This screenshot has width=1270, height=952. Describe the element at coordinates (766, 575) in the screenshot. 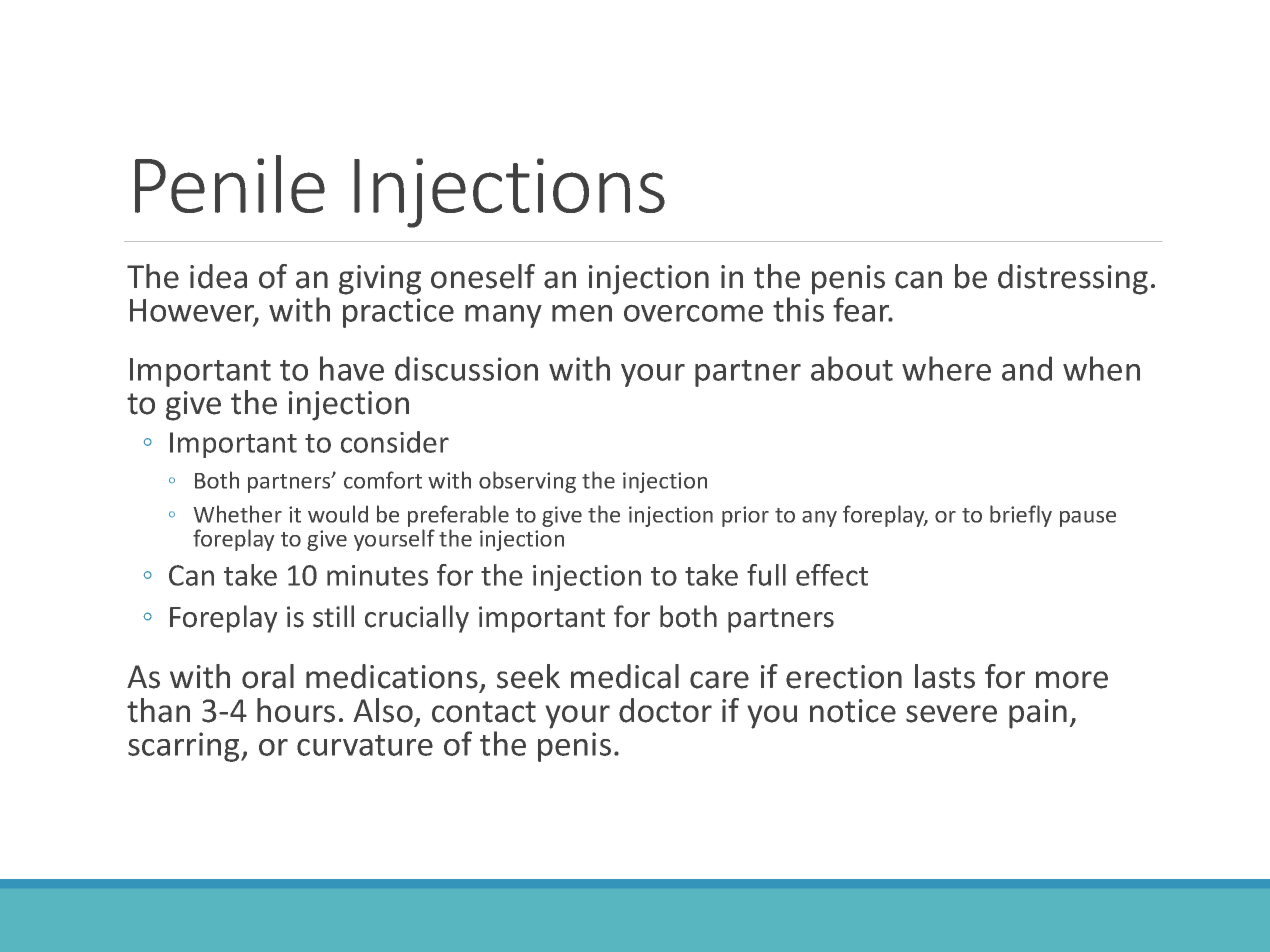

I see `full` at that location.
